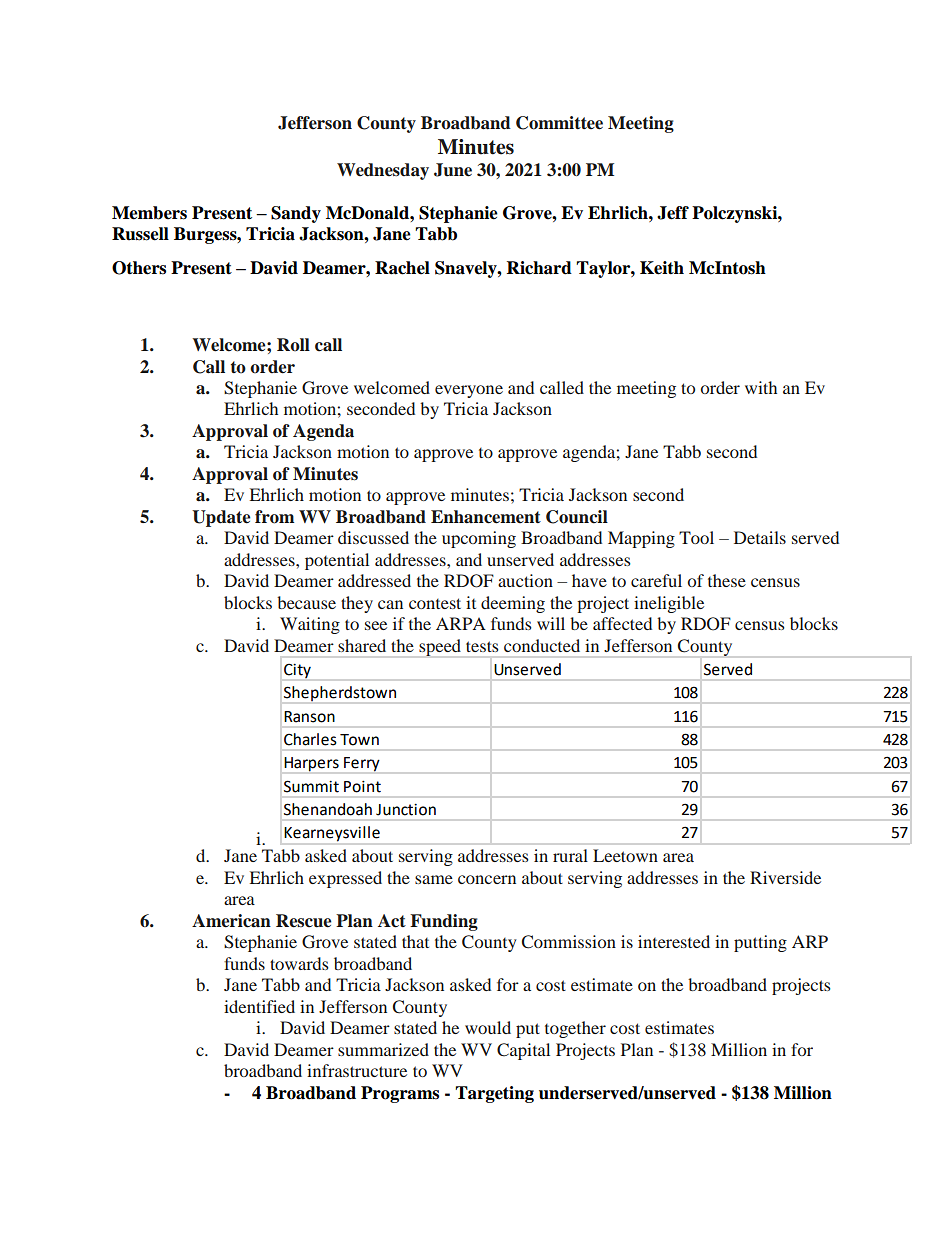 The width and height of the screenshot is (952, 1233). Describe the element at coordinates (559, 123) in the screenshot. I see `Committee` at that location.
